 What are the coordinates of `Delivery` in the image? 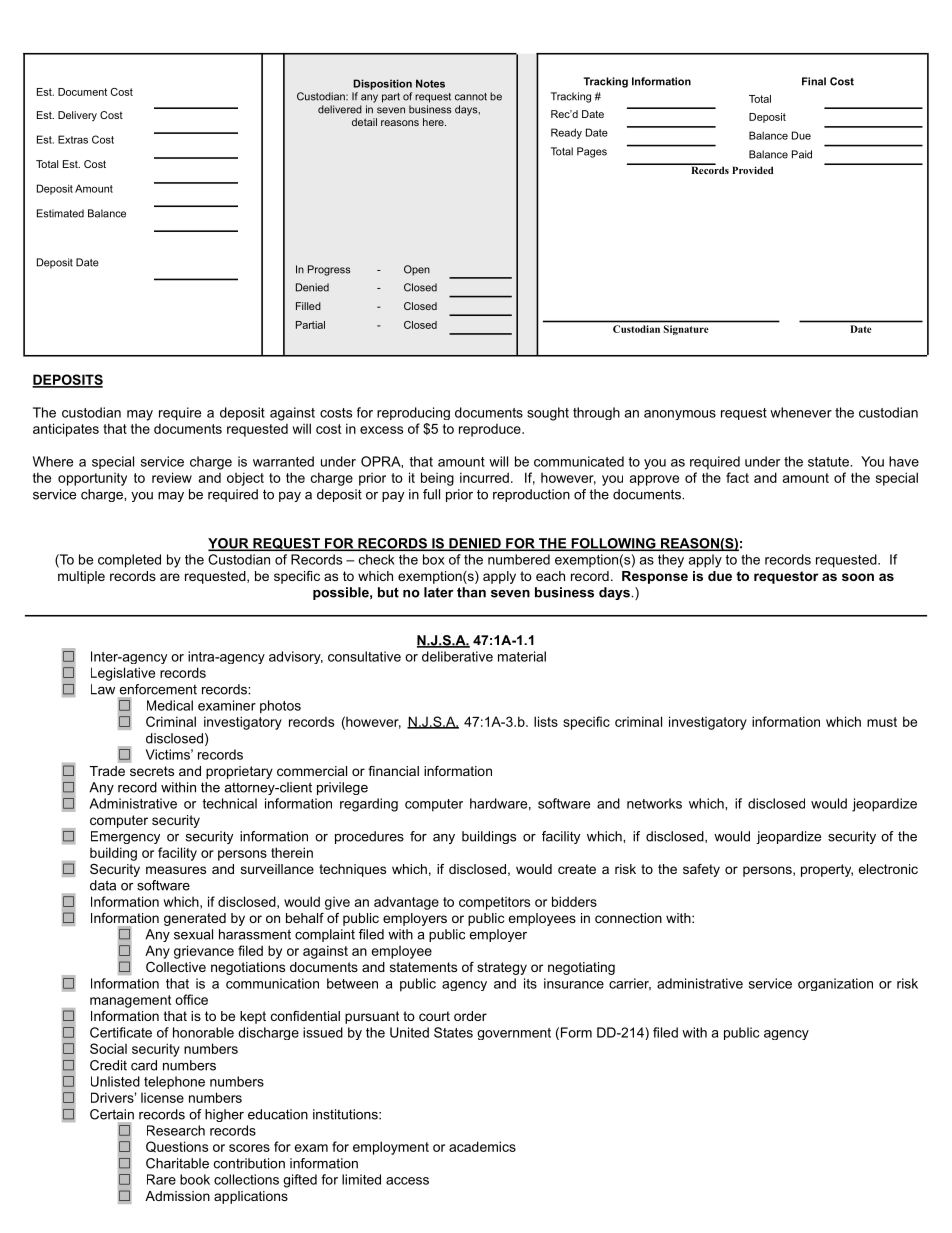 It's located at (77, 116).
